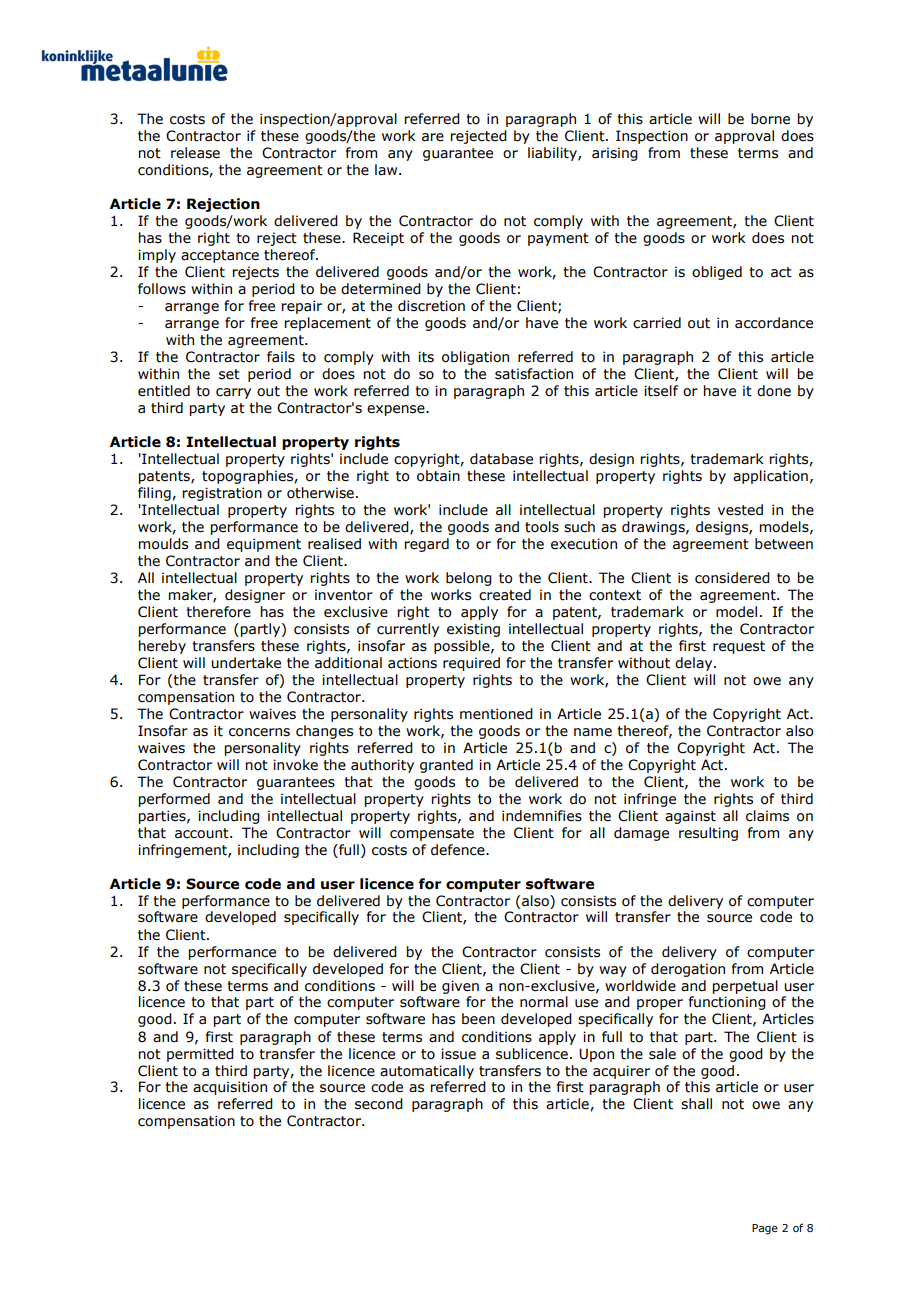 The height and width of the image is (1308, 924). Describe the element at coordinates (695, 664) in the image. I see `delay` at that location.
